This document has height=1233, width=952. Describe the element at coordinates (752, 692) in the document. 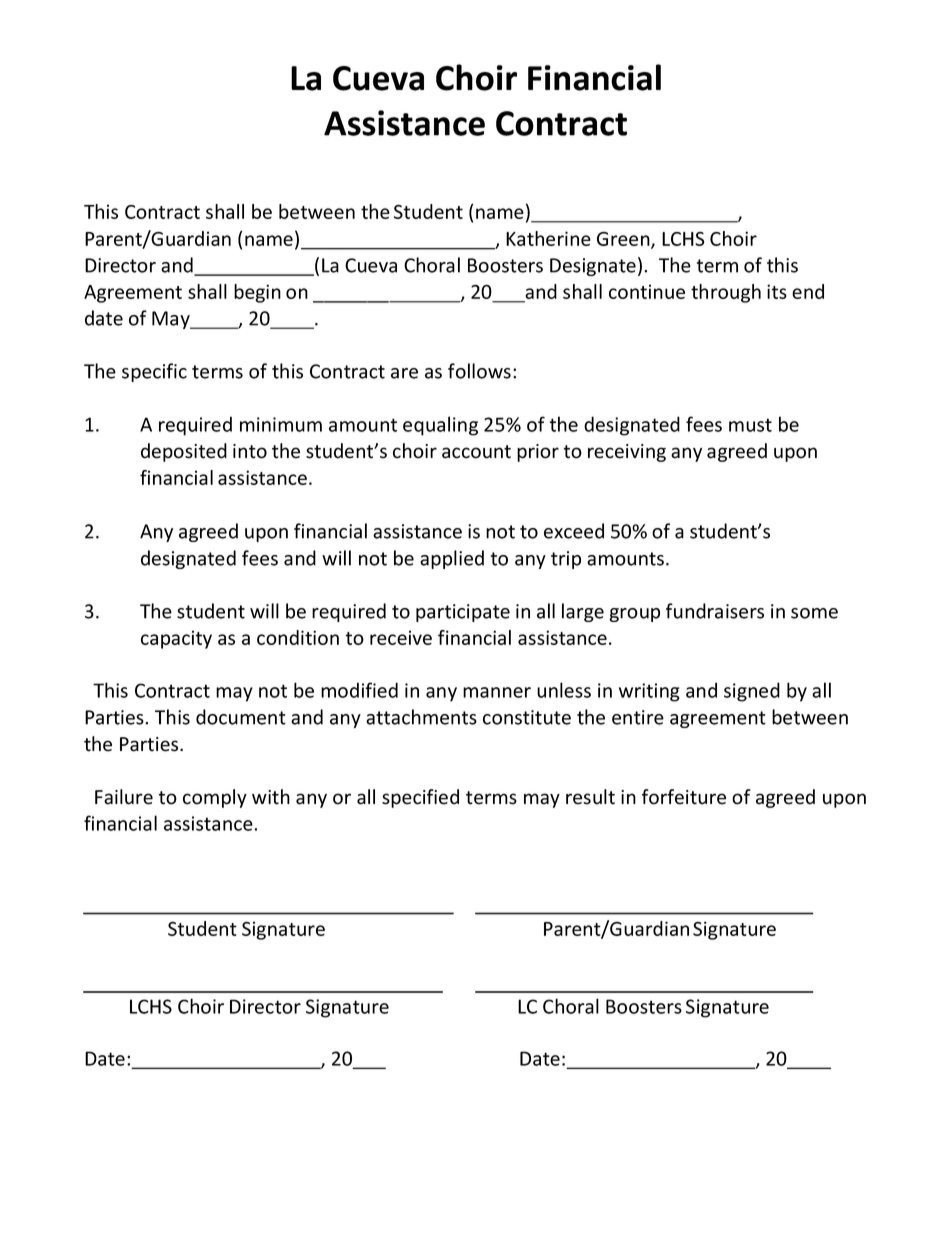

I see `signed` at that location.
